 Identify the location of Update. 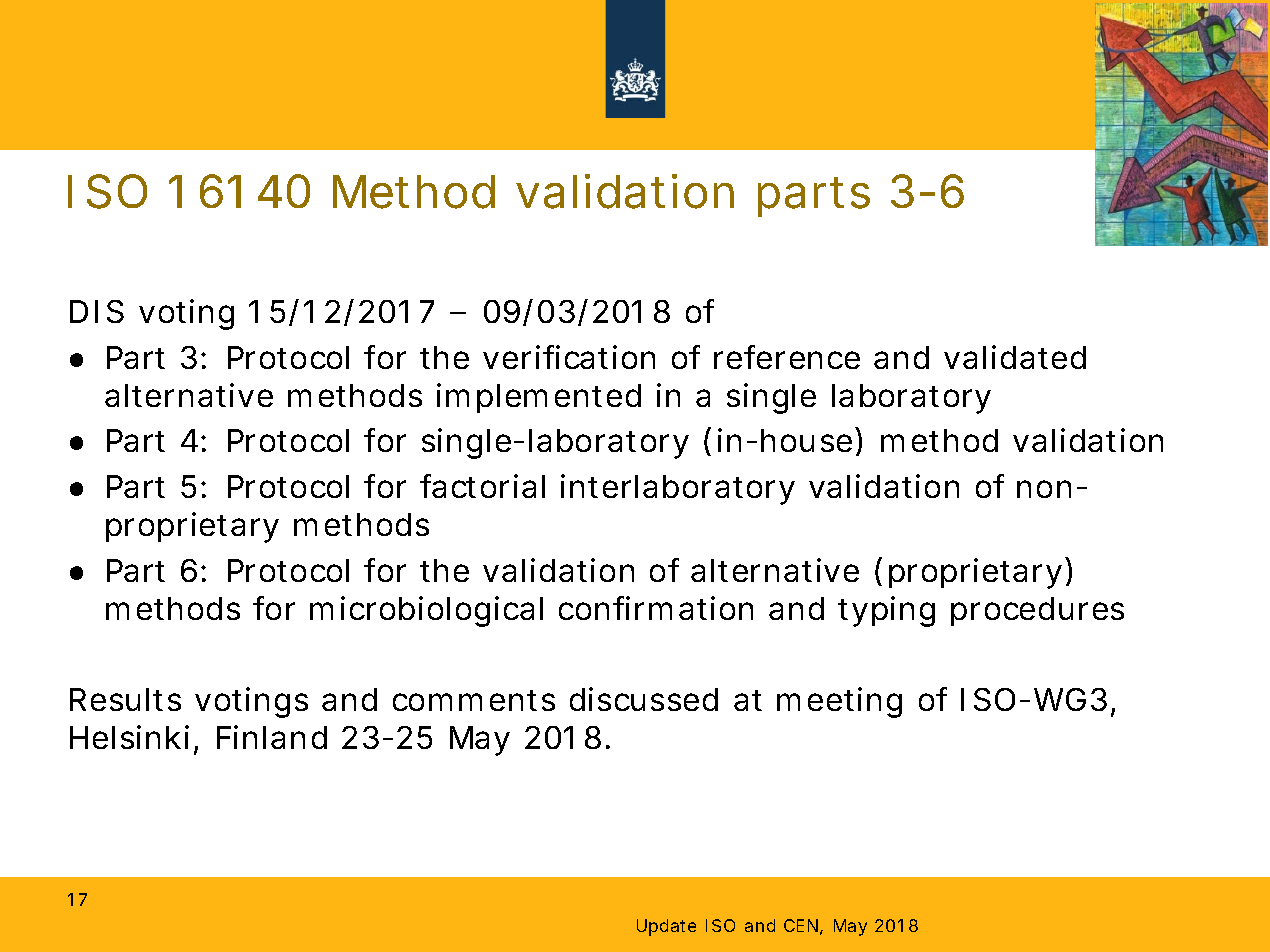
(666, 927).
